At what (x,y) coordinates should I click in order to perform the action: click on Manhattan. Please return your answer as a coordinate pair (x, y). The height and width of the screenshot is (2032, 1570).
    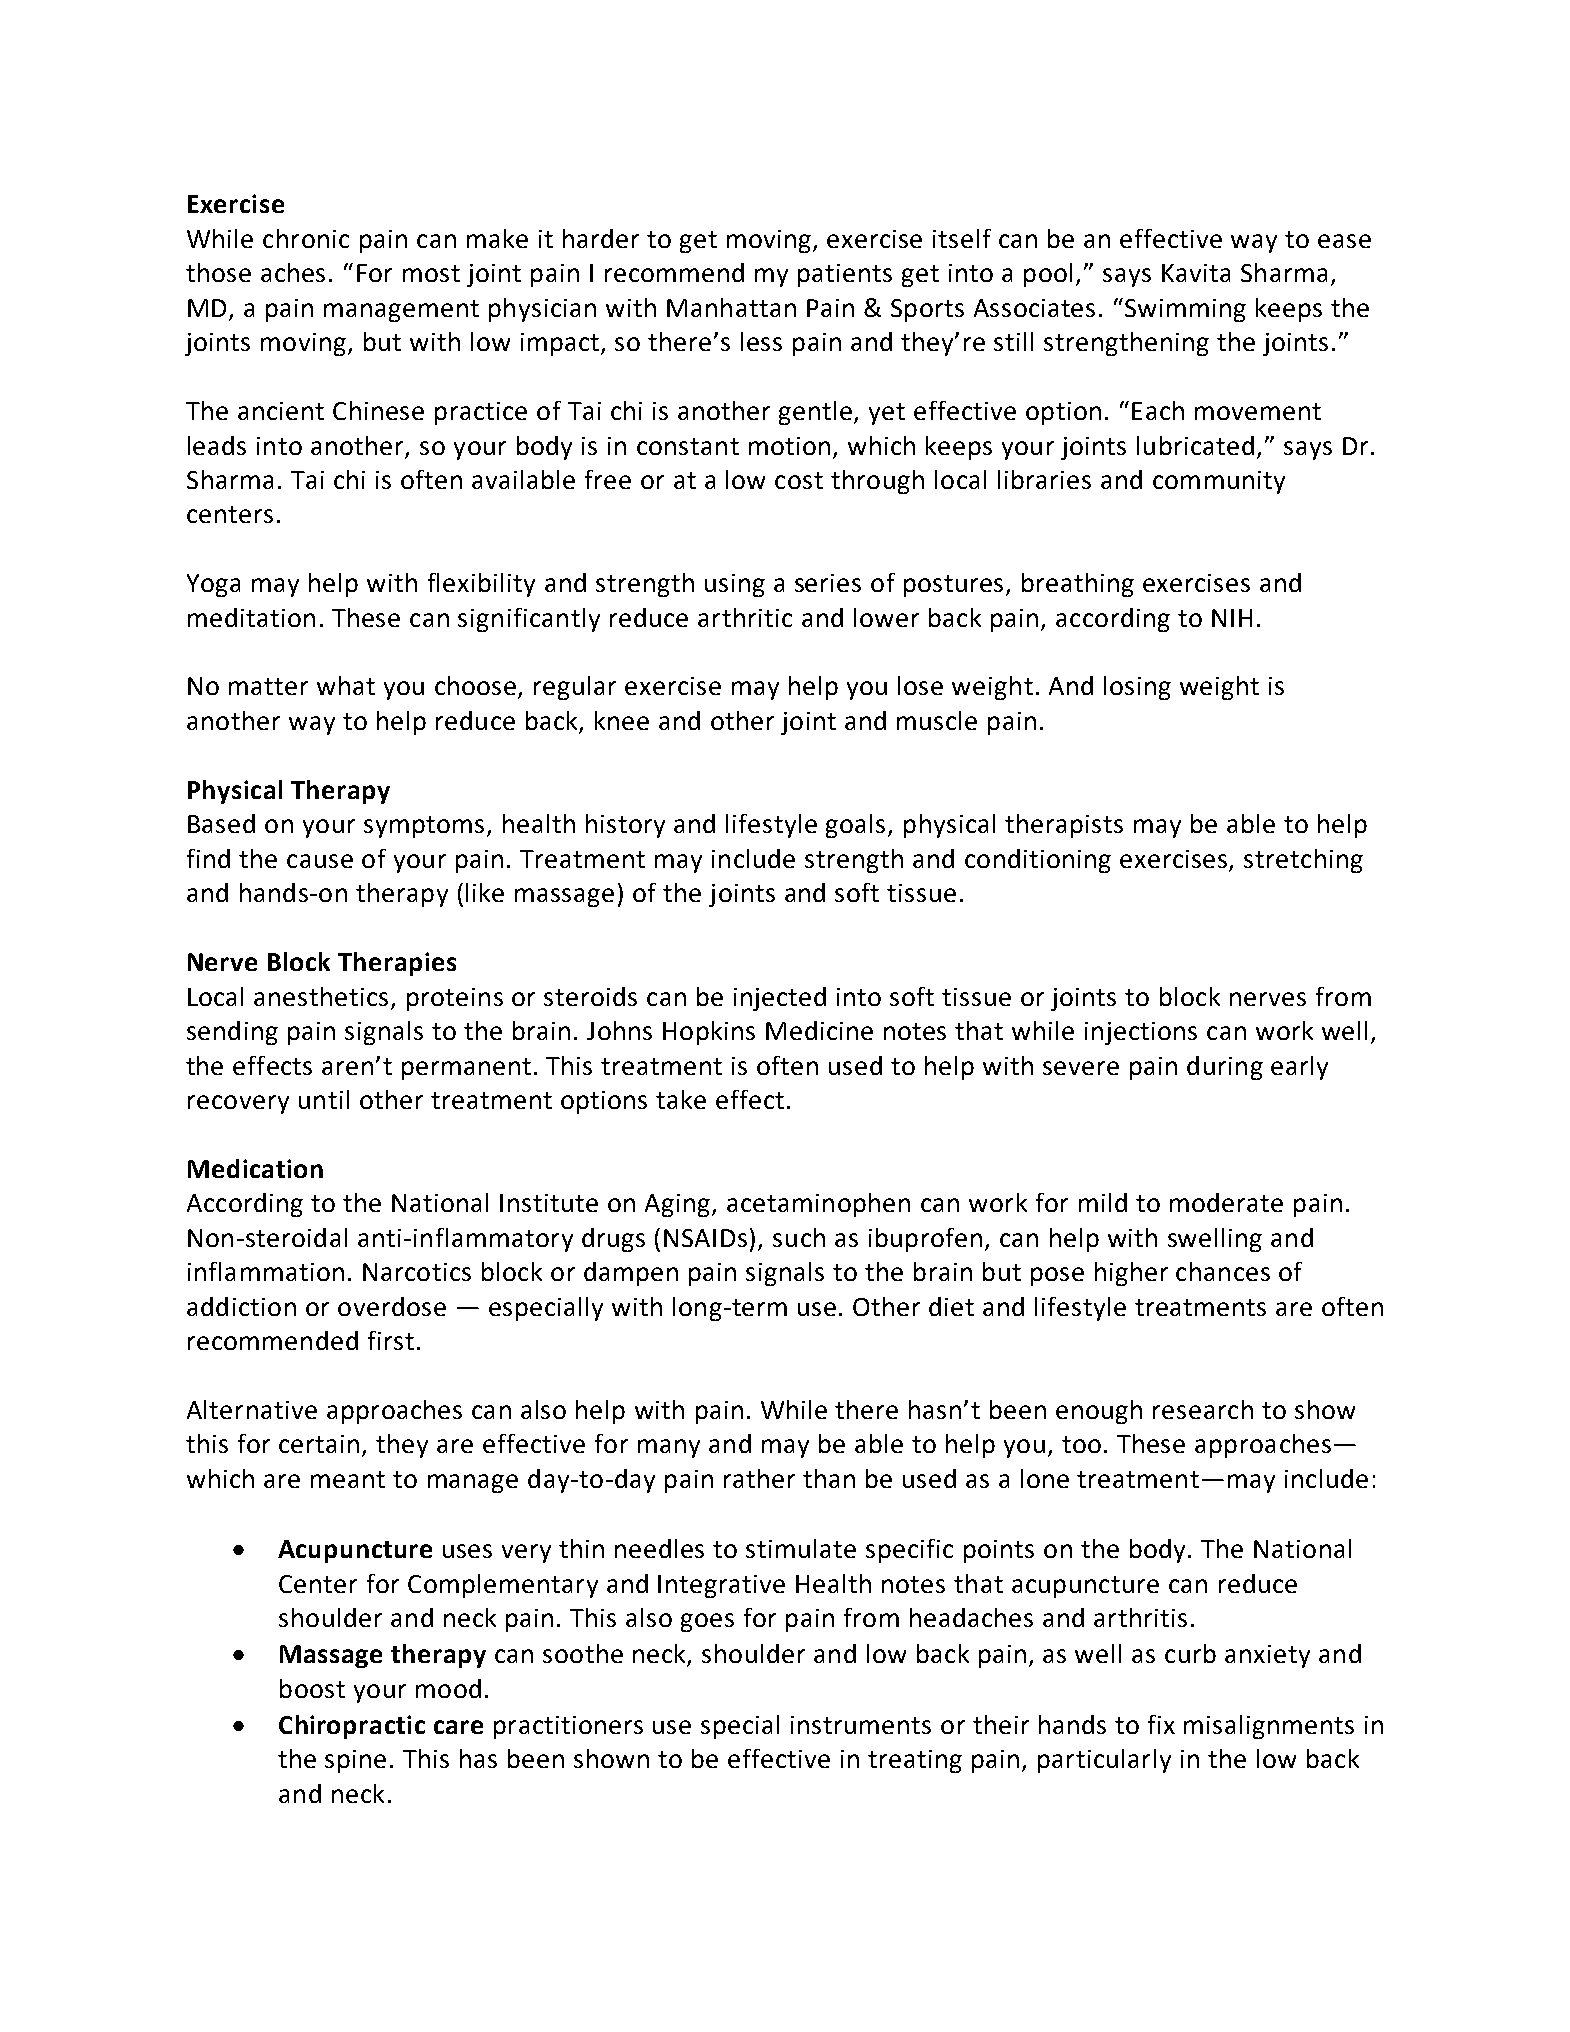
    Looking at the image, I should click on (731, 307).
